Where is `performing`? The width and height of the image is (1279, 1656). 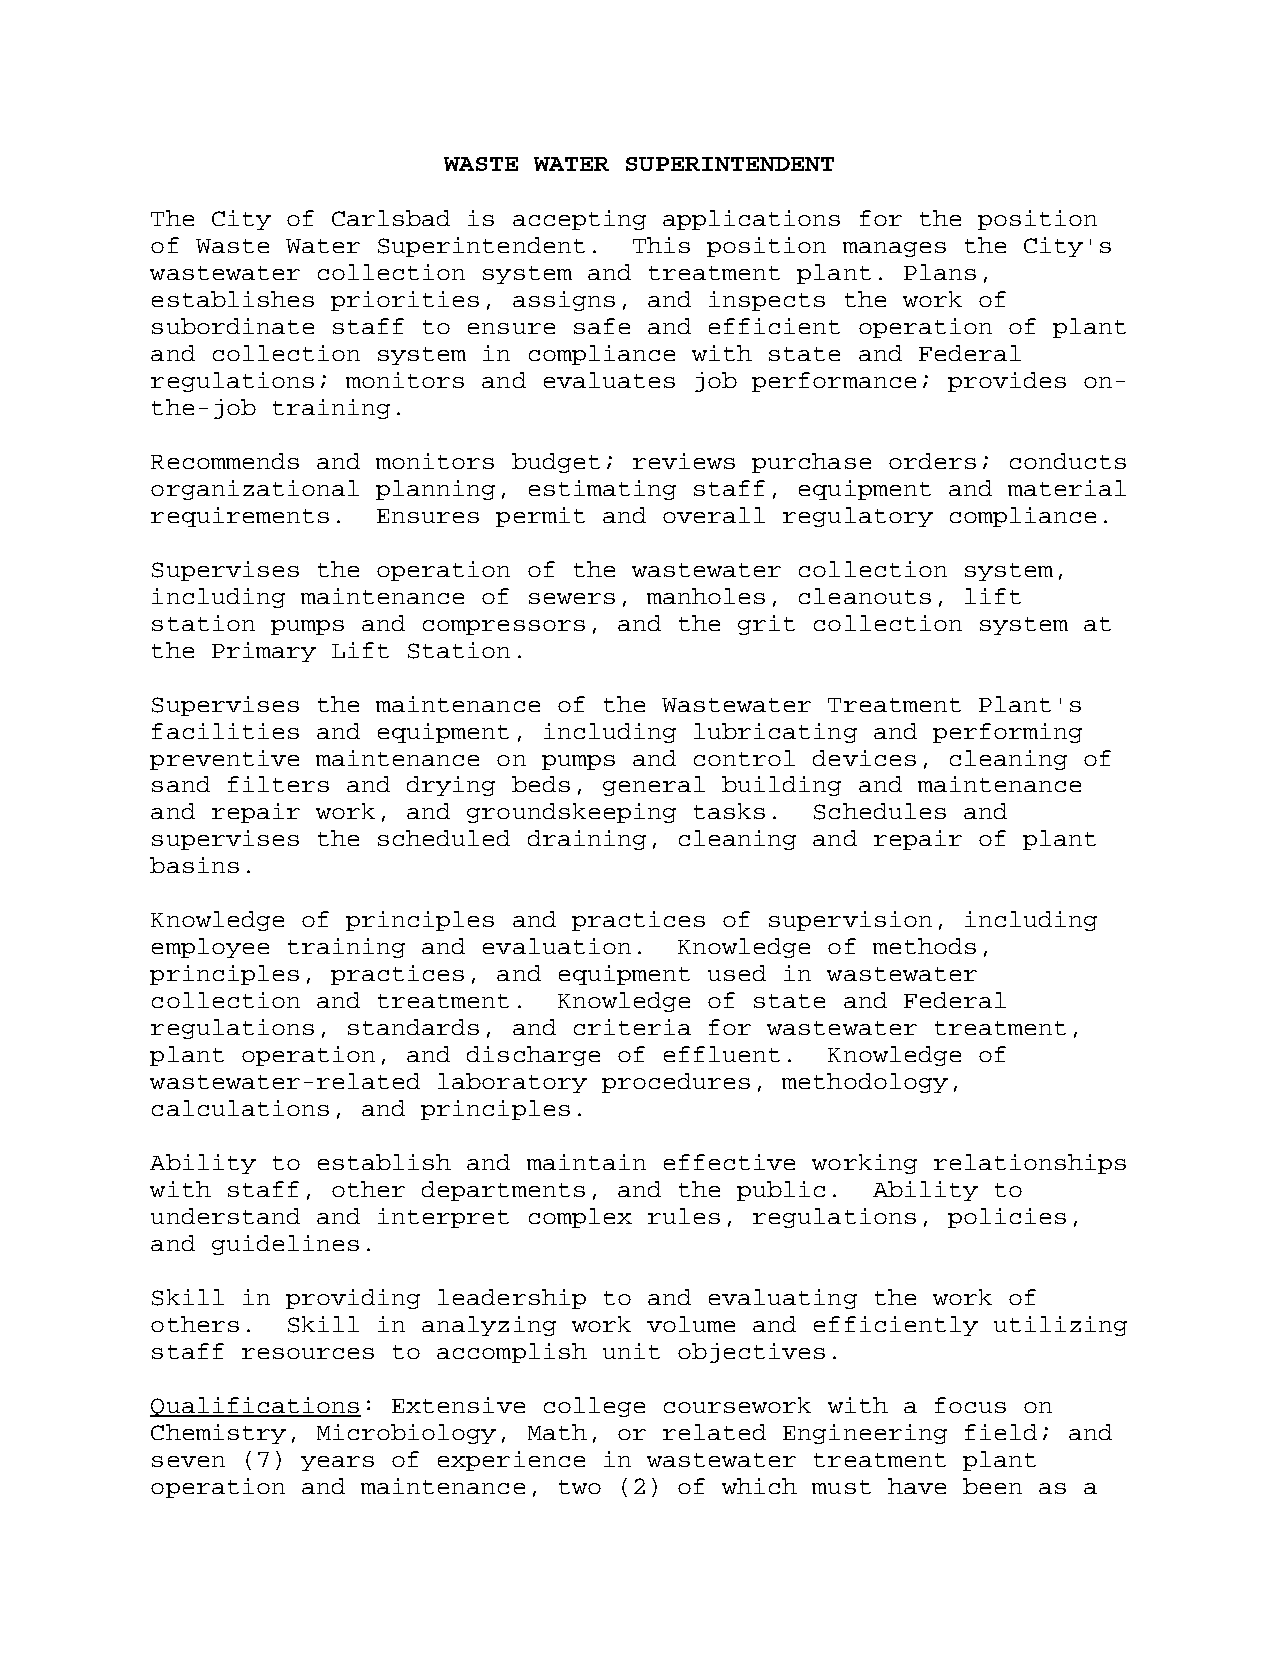 performing is located at coordinates (1007, 733).
